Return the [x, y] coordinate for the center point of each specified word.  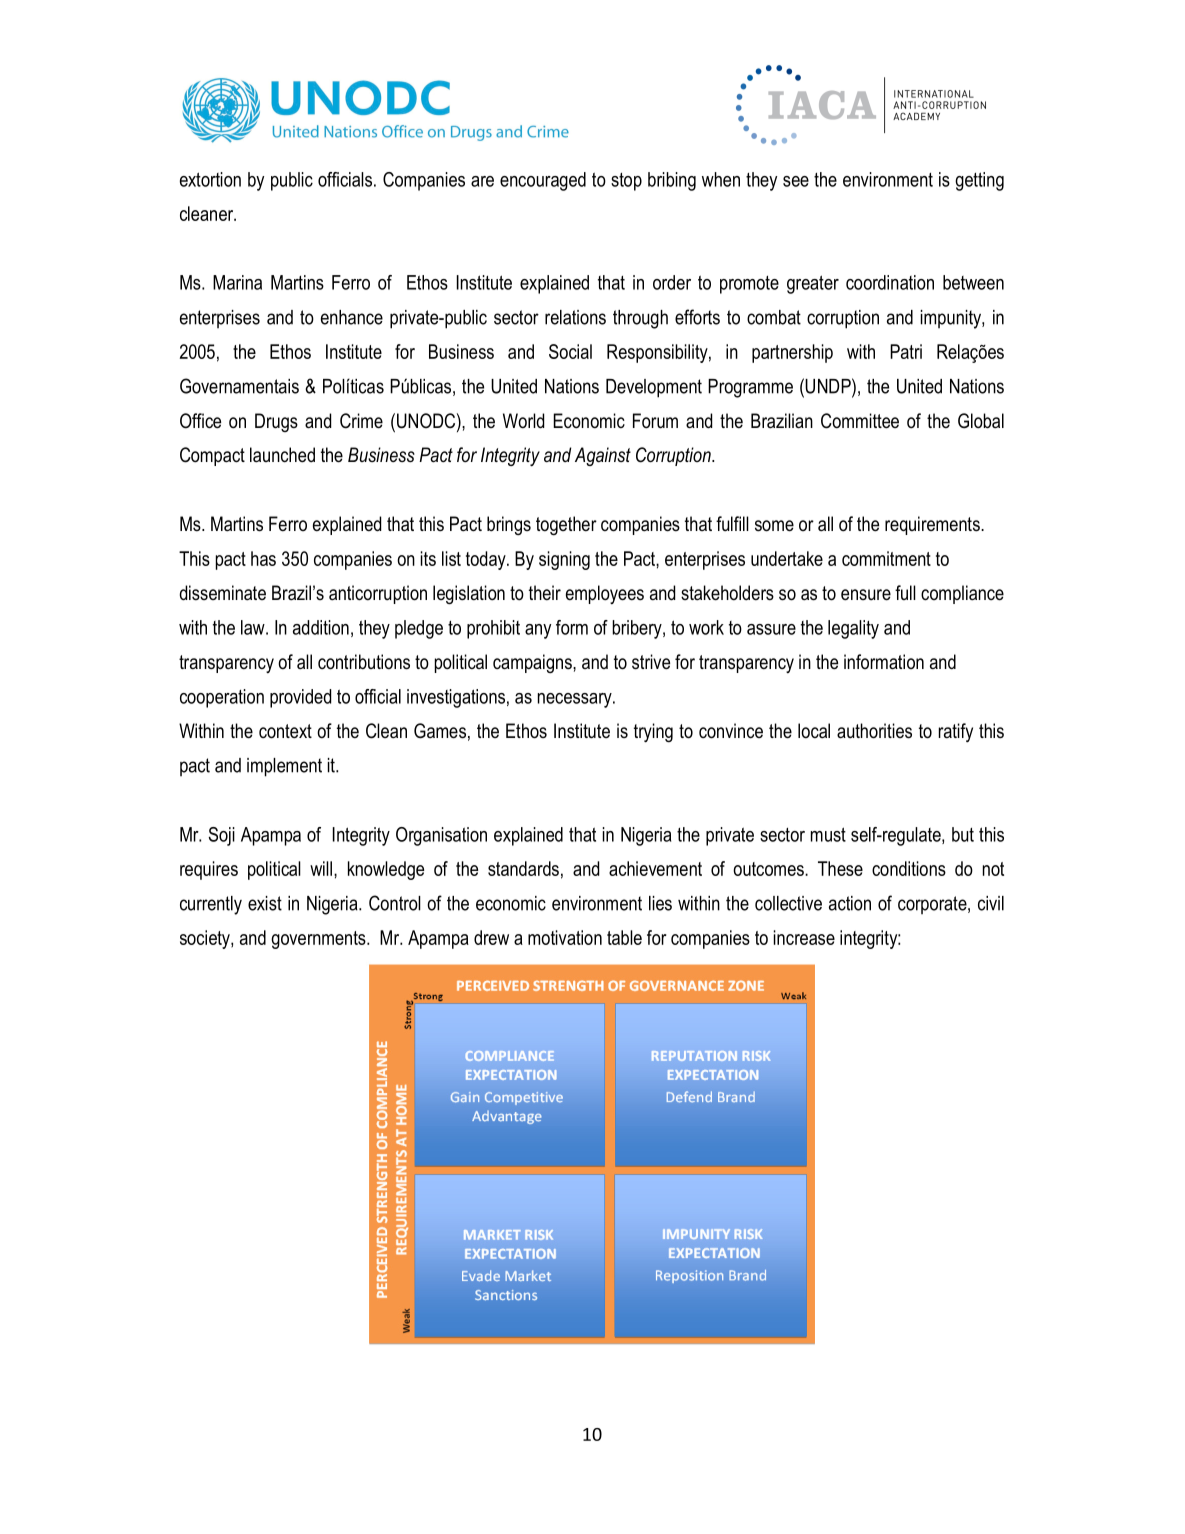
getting [979, 181]
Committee [860, 421]
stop [626, 182]
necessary [576, 700]
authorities [874, 731]
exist [265, 903]
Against [603, 456]
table [624, 937]
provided [300, 698]
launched [282, 455]
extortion [210, 179]
